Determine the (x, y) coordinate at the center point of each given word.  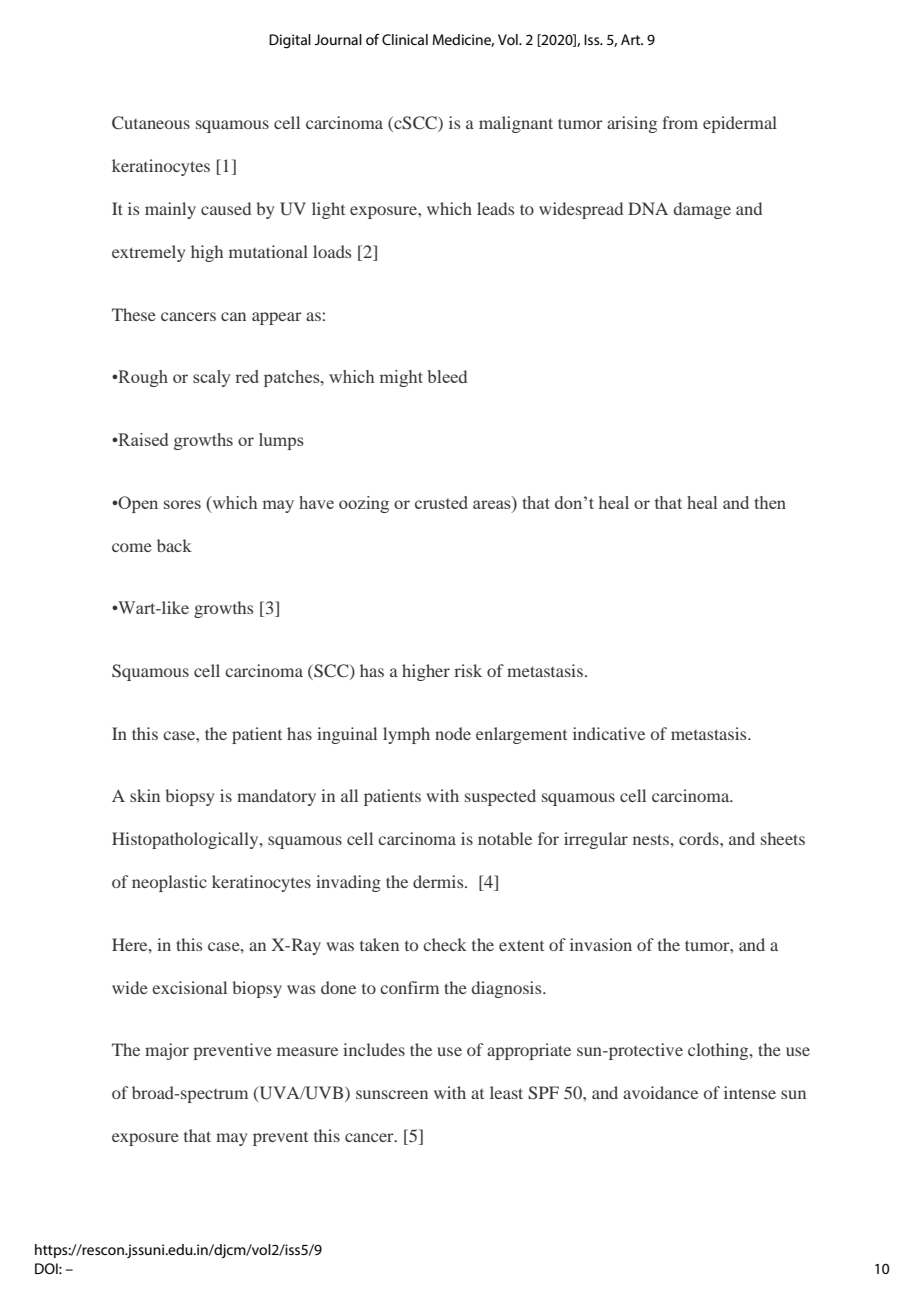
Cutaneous (151, 123)
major (167, 1051)
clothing (719, 1051)
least (506, 1092)
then (770, 502)
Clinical (405, 39)
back (174, 545)
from (680, 122)
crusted (441, 502)
